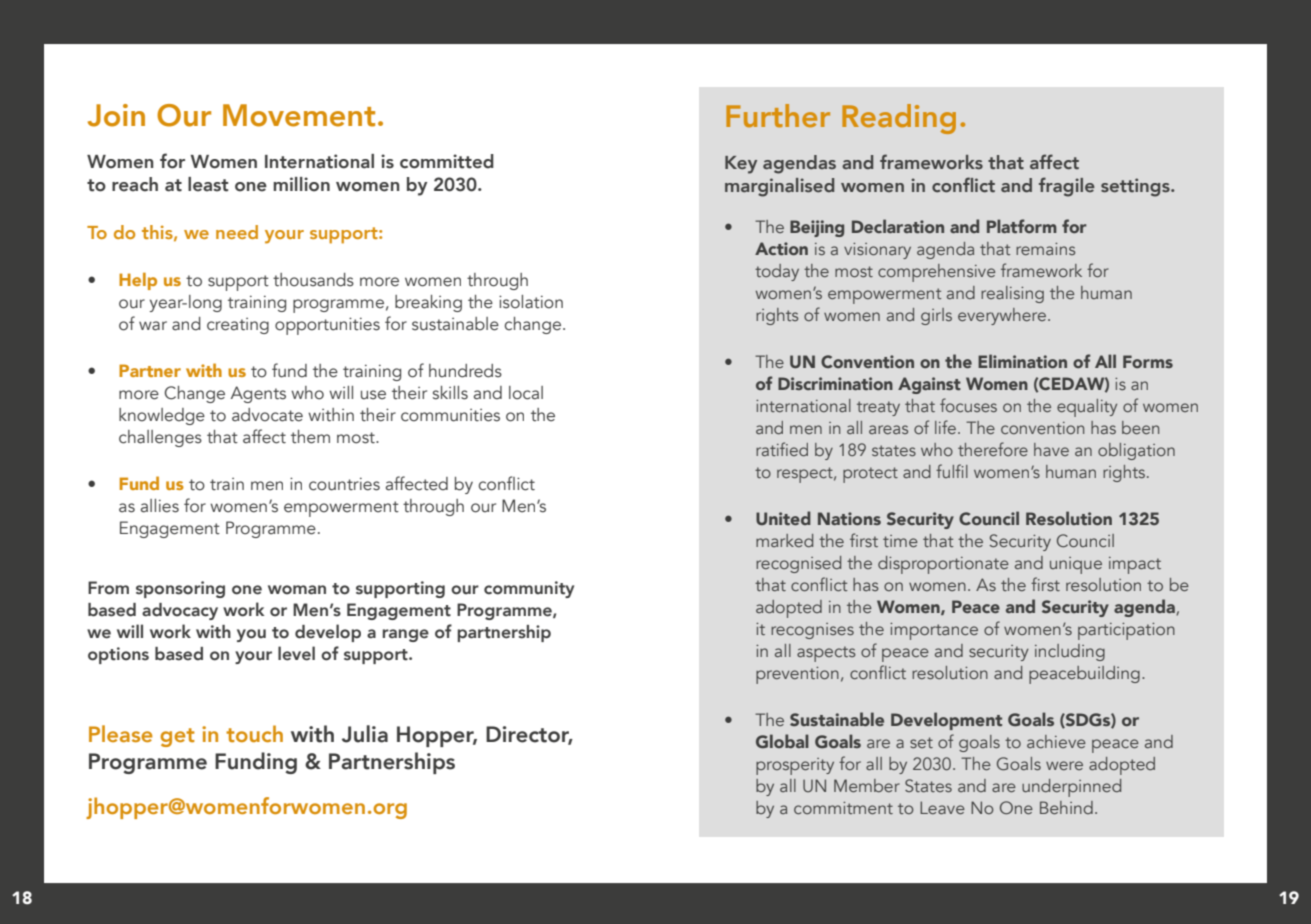  Describe the element at coordinates (899, 119) in the document. I see `Reading` at that location.
